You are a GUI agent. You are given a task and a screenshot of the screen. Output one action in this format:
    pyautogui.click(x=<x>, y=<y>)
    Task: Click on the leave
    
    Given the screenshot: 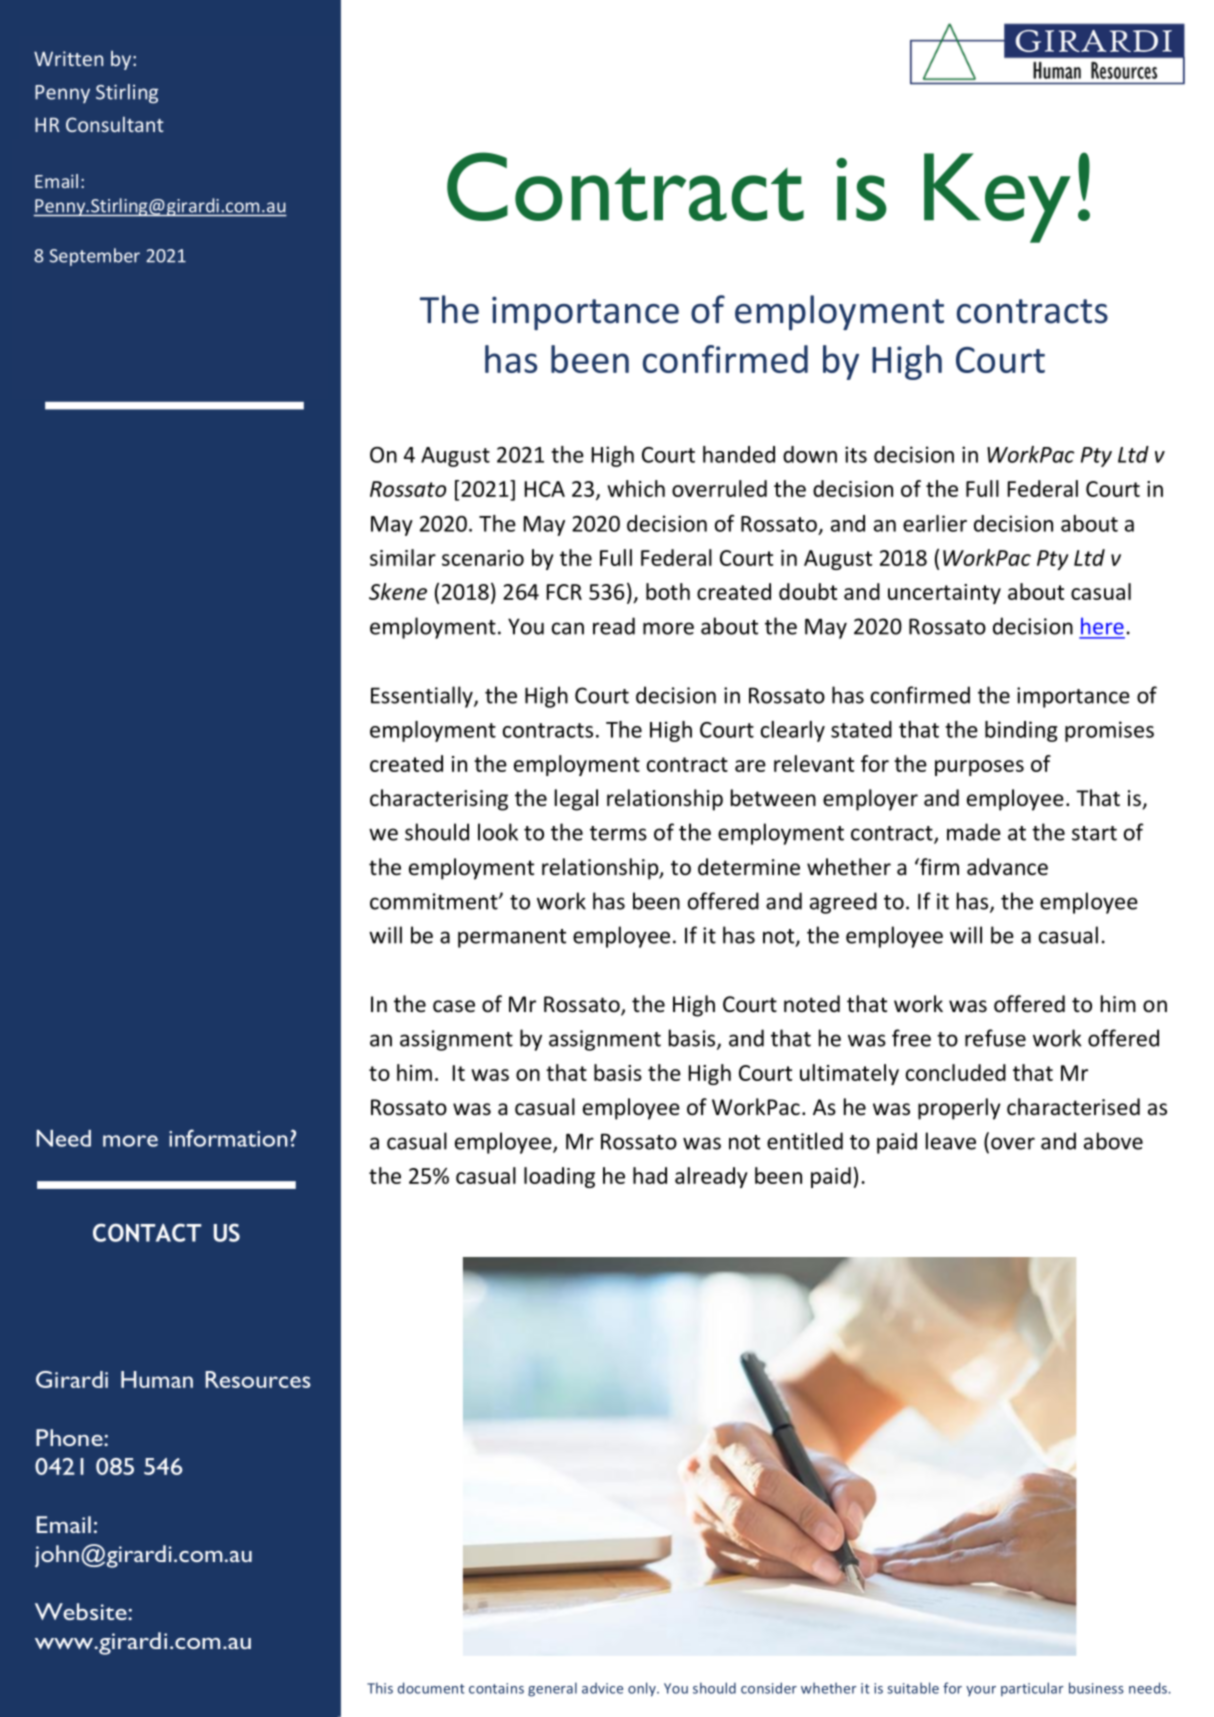 What is the action you would take?
    pyautogui.click(x=951, y=1141)
